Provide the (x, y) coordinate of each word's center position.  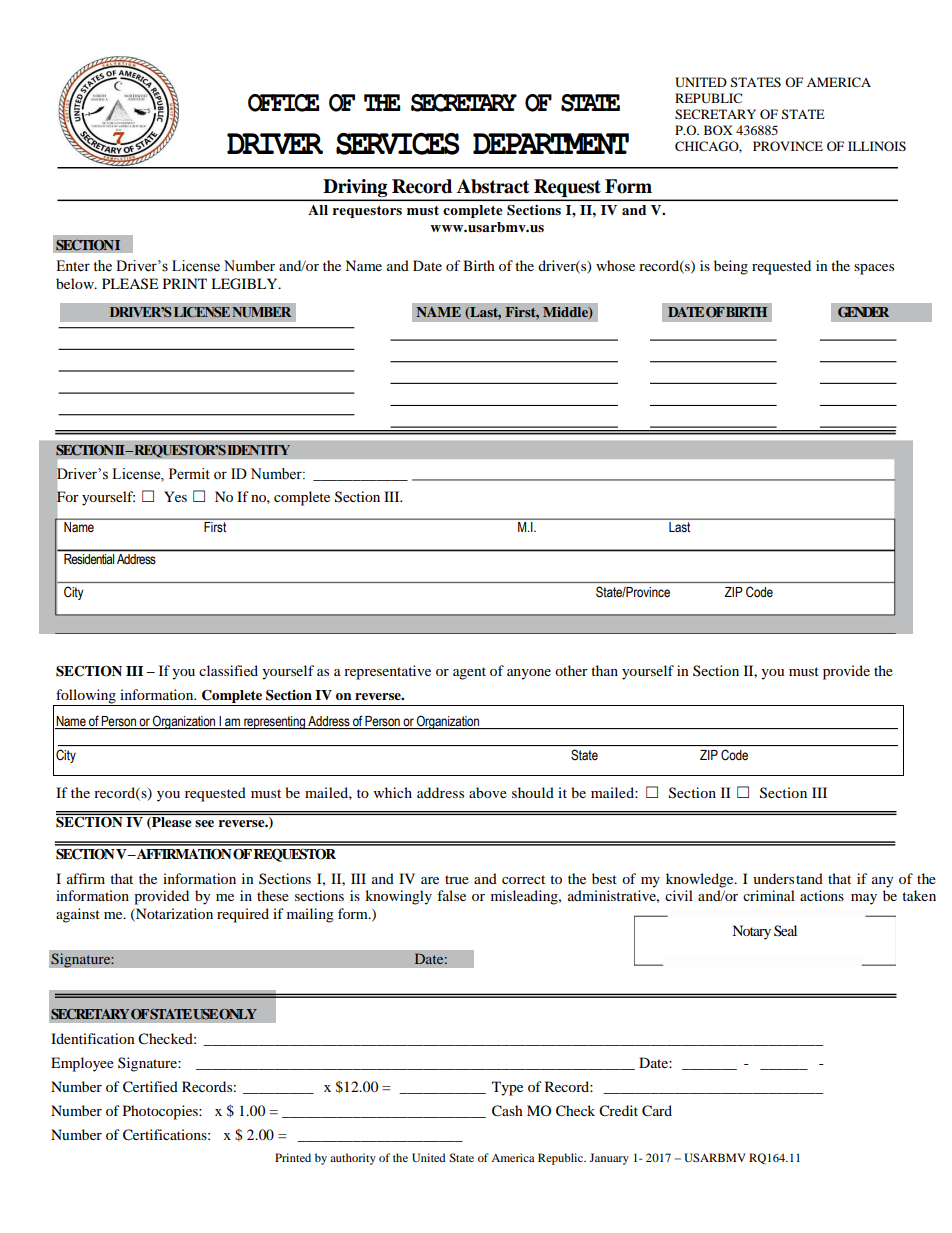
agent (469, 673)
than (604, 670)
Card (657, 1111)
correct (523, 879)
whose (615, 265)
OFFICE (283, 103)
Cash (507, 1111)
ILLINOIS (877, 146)
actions (822, 895)
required (243, 915)
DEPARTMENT (551, 143)
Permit (189, 474)
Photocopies (161, 1112)
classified (228, 670)
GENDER (863, 312)
